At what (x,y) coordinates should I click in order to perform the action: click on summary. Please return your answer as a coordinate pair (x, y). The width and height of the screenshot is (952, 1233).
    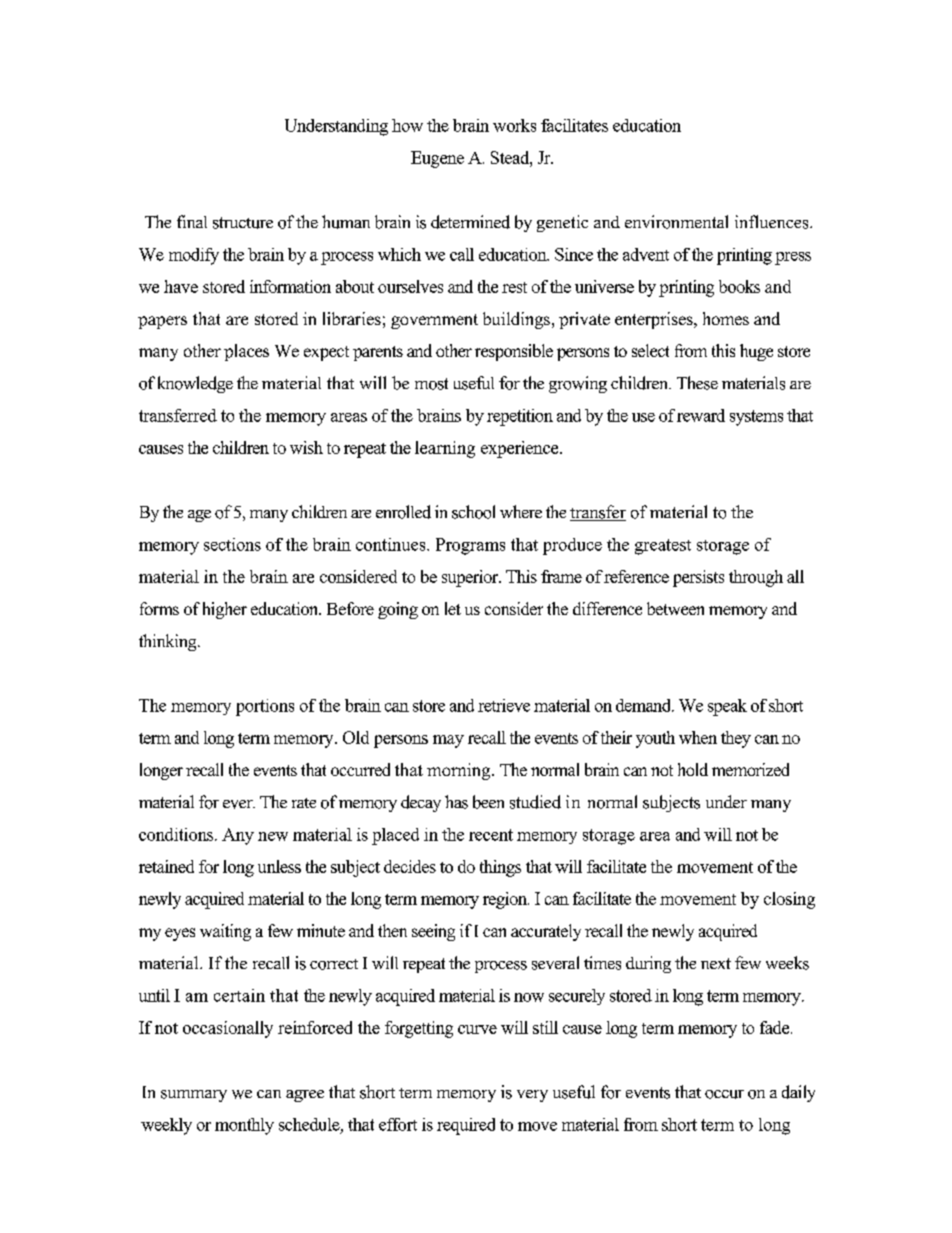
    Looking at the image, I should click on (194, 1096).
